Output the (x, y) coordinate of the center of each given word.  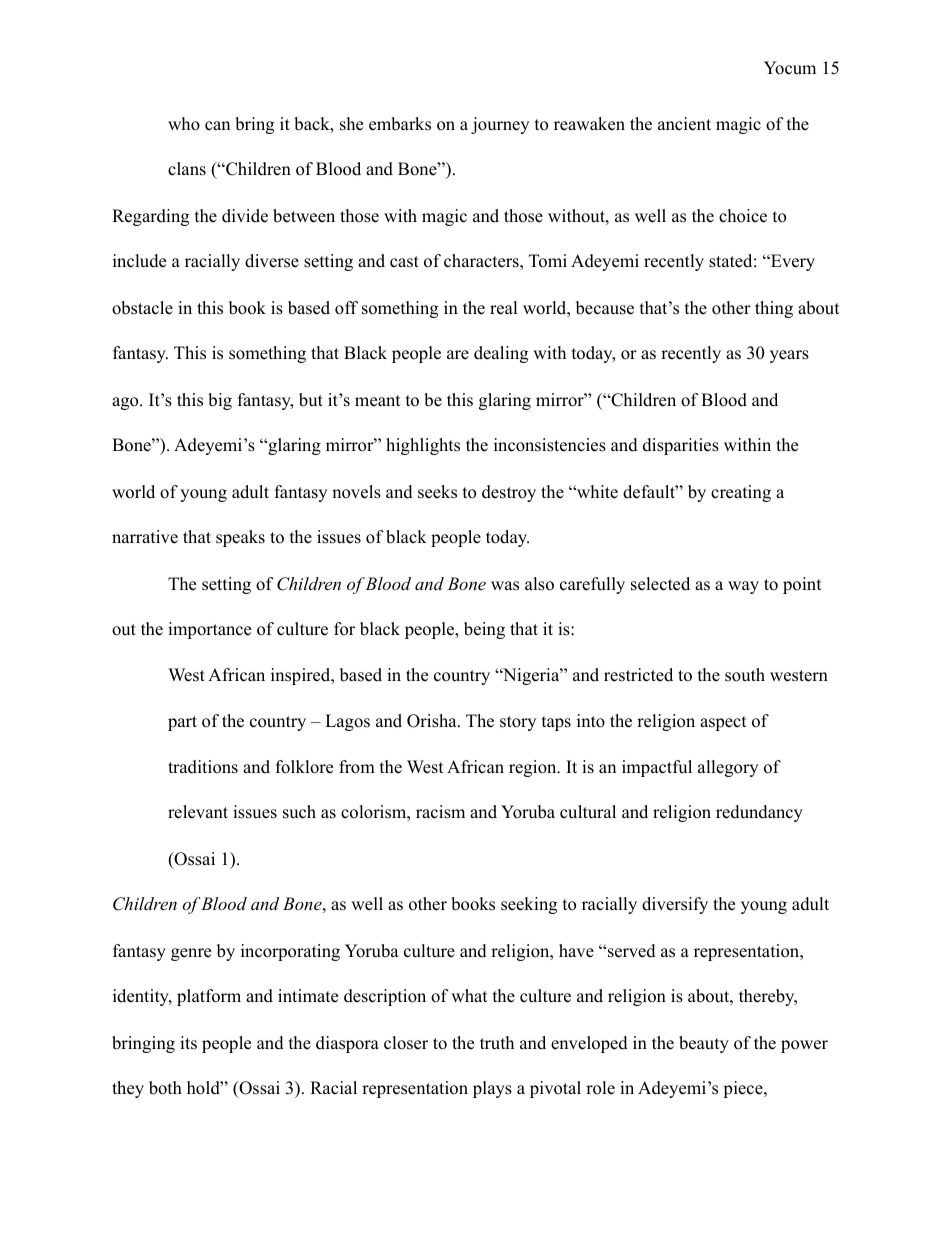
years (789, 356)
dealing (501, 354)
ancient (684, 124)
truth (497, 1043)
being (484, 630)
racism (440, 812)
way (743, 587)
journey (500, 125)
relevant (198, 812)
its (188, 1043)
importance (209, 630)
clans (187, 169)
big (220, 401)
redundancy (759, 813)
